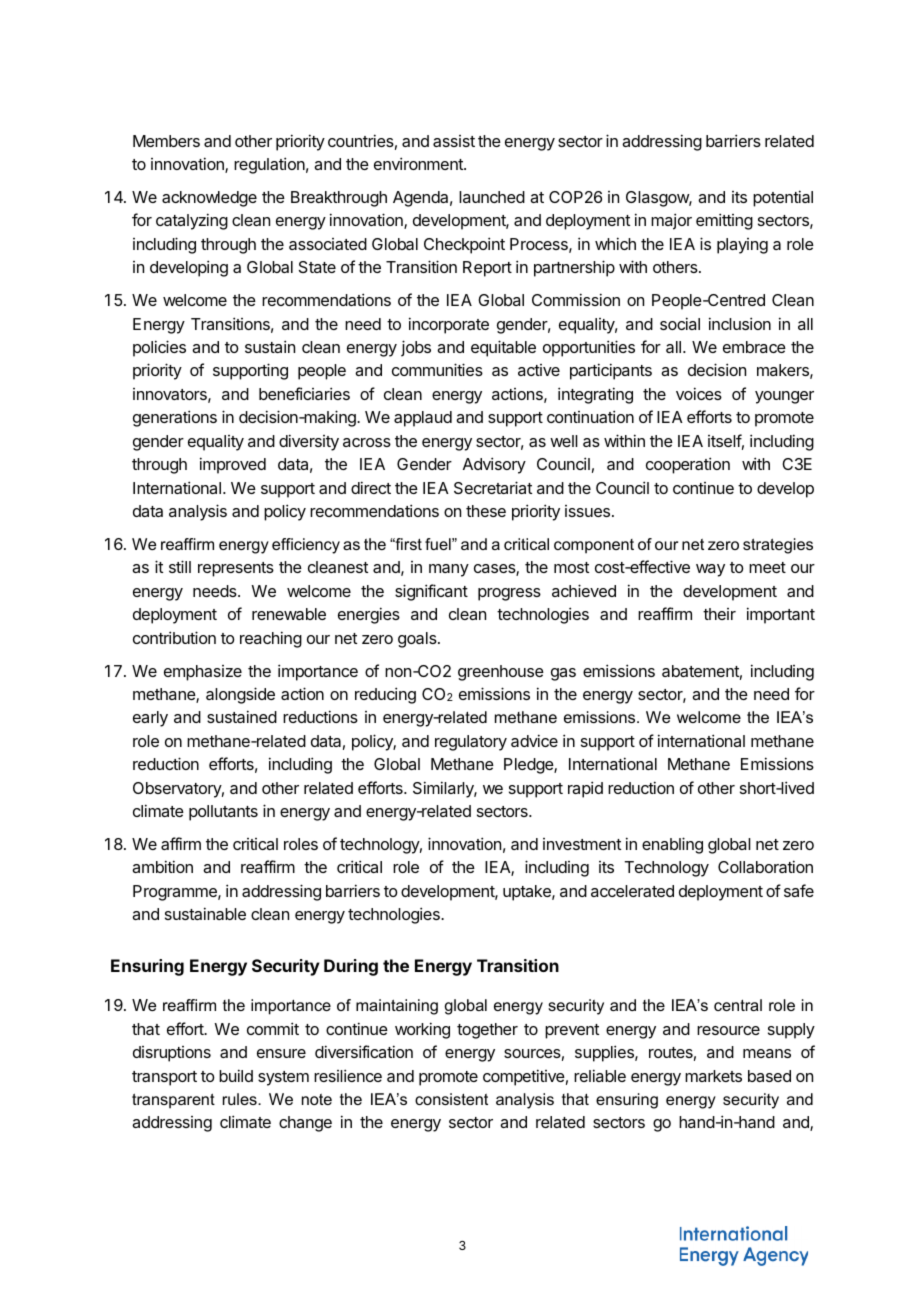  Describe the element at coordinates (471, 743) in the document. I see `regulatory` at that location.
